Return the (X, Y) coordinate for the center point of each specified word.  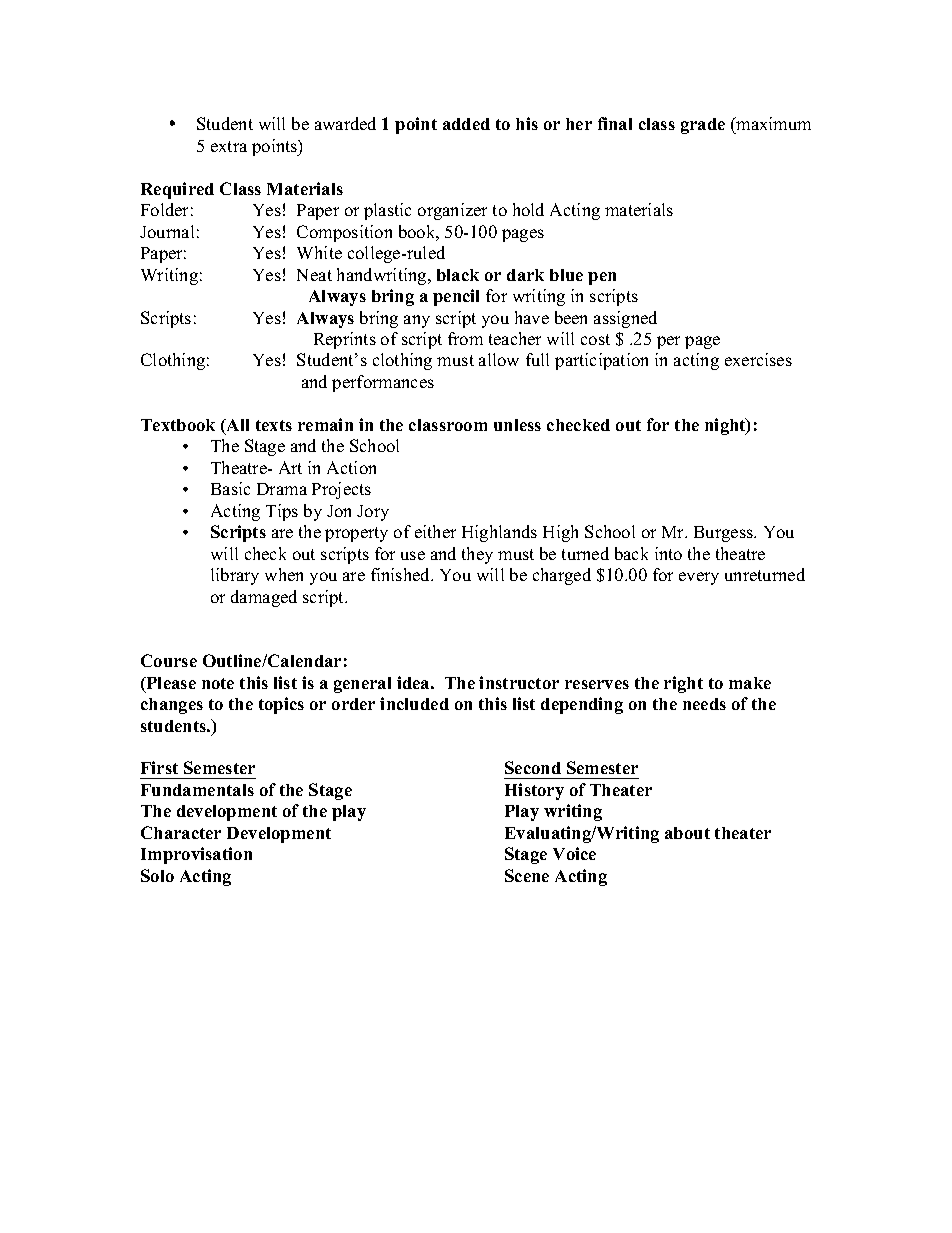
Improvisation (196, 855)
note (218, 683)
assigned (625, 319)
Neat (314, 275)
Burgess (724, 534)
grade (703, 126)
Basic (230, 488)
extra (229, 146)
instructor (519, 682)
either (435, 531)
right (683, 684)
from (465, 338)
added (466, 124)
